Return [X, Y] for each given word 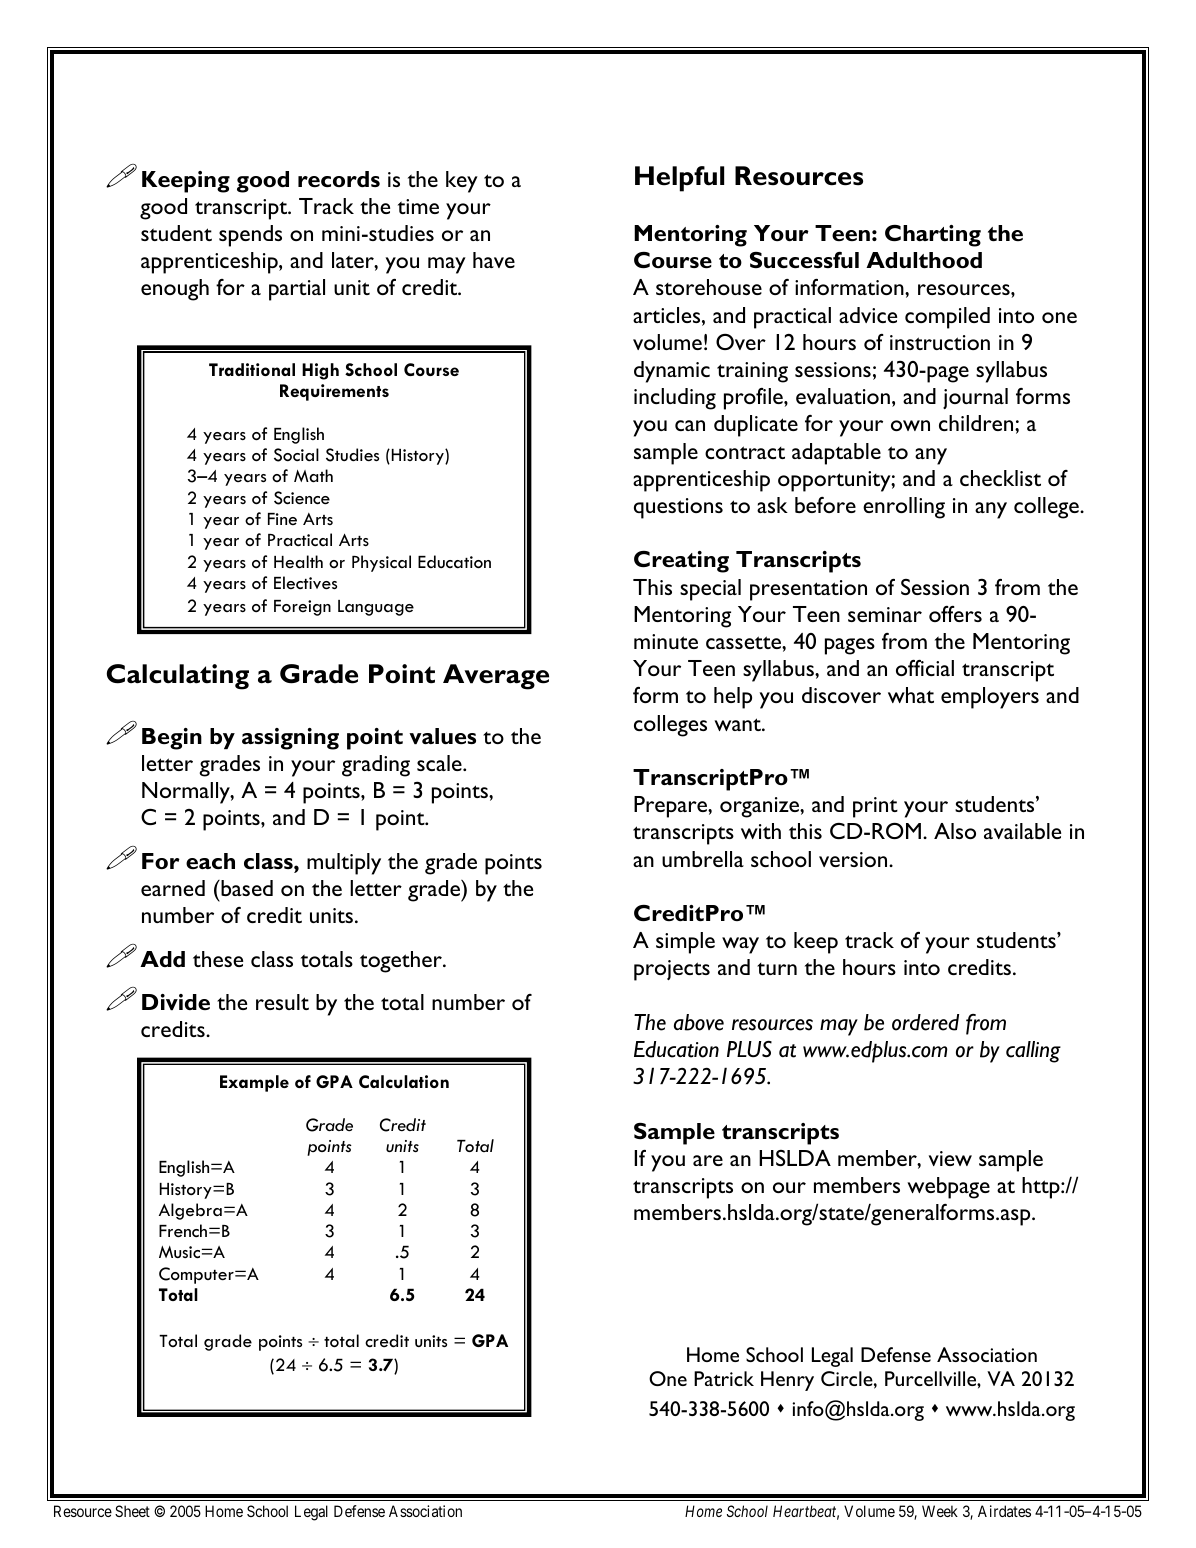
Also [955, 831]
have [494, 260]
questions [678, 508]
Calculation [404, 1081]
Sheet [132, 1511]
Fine [282, 519]
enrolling [904, 508]
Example [254, 1083]
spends [250, 236]
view [950, 1158]
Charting [933, 236]
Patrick [724, 1378]
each [210, 861]
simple [685, 943]
